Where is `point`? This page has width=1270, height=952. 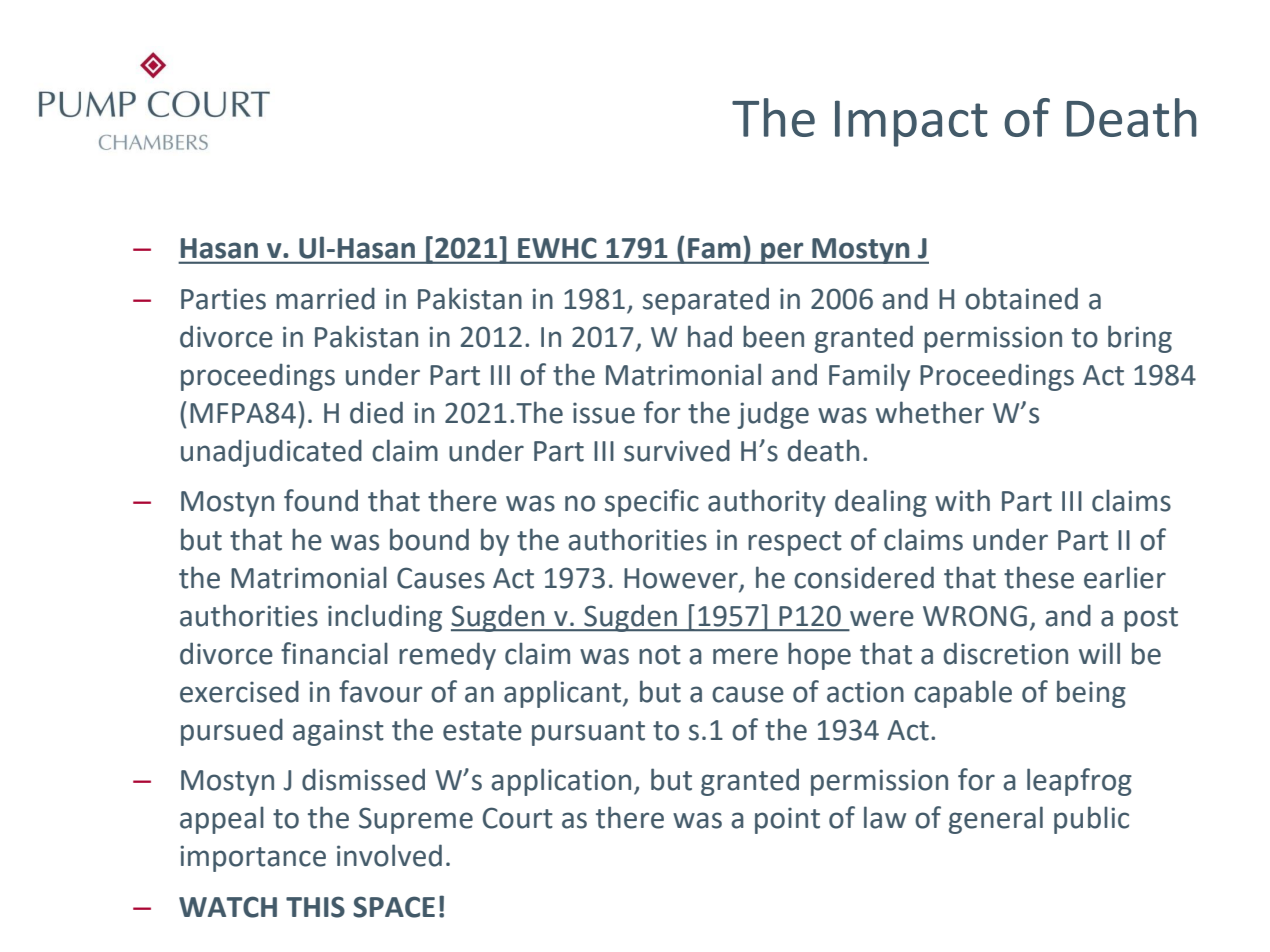
point is located at coordinates (787, 820).
